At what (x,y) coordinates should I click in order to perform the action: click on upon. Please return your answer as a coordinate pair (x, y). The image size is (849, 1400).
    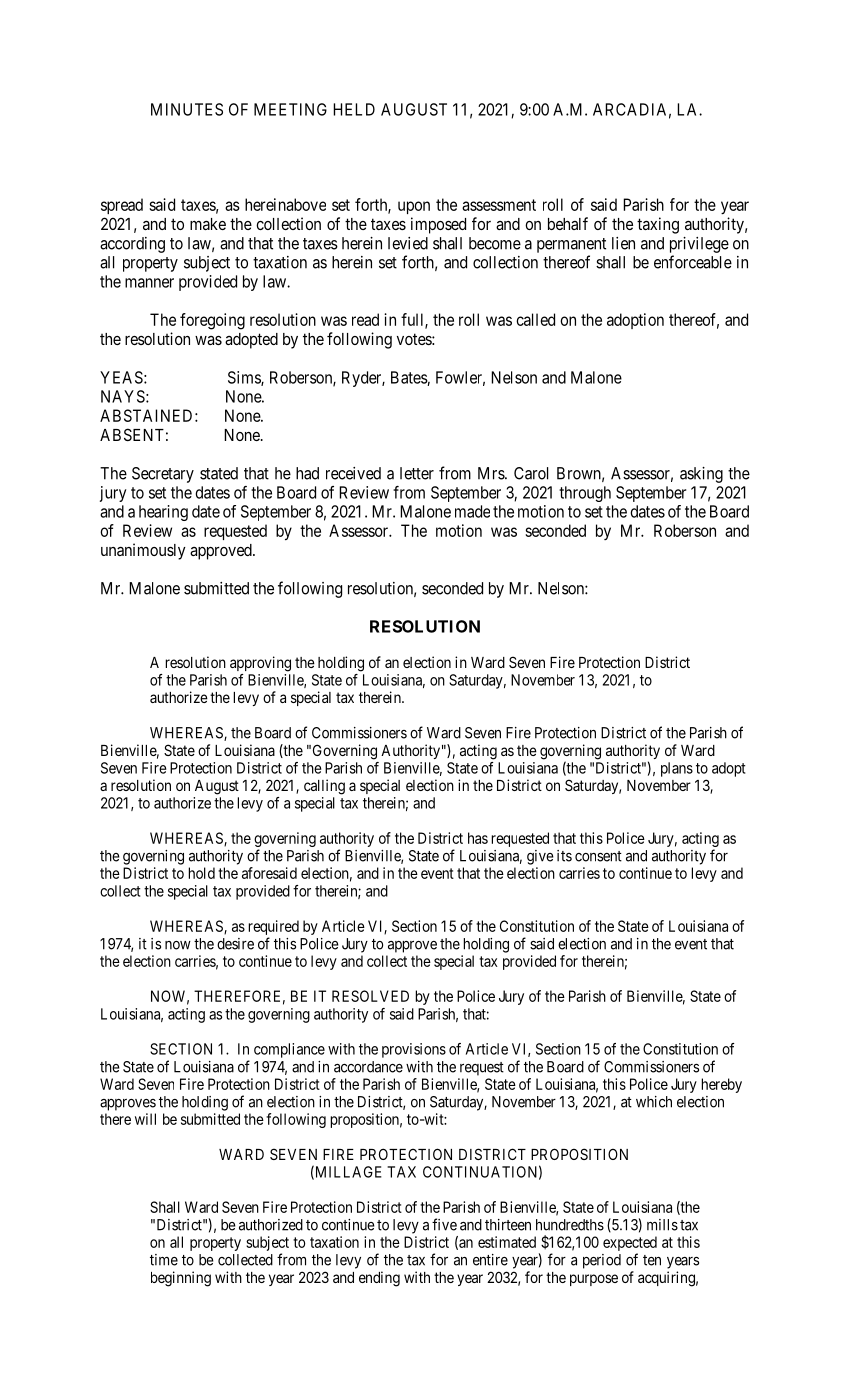
    Looking at the image, I should click on (414, 207).
